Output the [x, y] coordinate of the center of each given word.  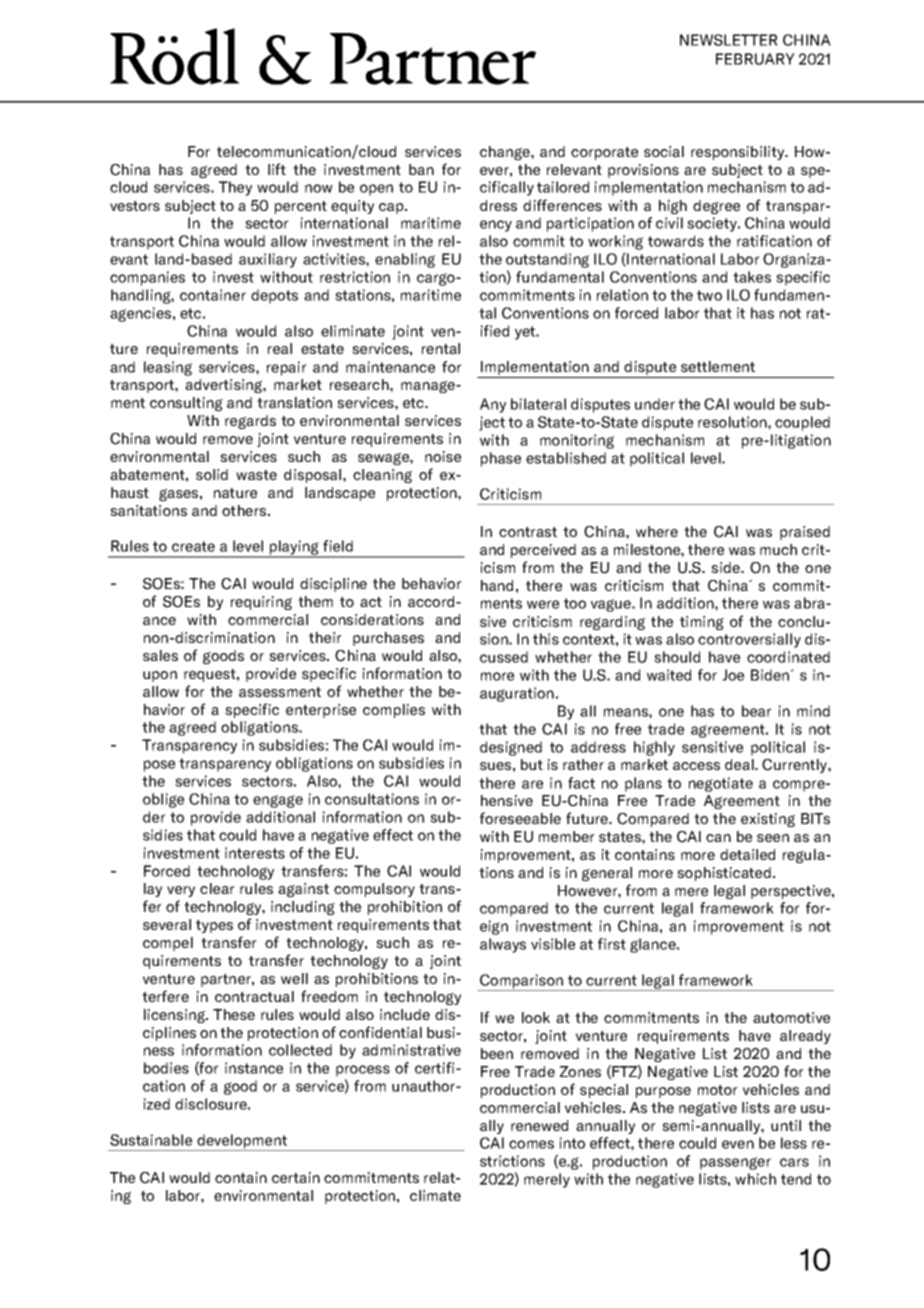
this [546, 639]
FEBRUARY [755, 59]
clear [217, 888]
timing [702, 623]
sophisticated [724, 874]
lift [277, 169]
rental [441, 348]
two [709, 295]
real [280, 348]
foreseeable [520, 818]
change [506, 153]
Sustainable [151, 1140]
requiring [261, 603]
